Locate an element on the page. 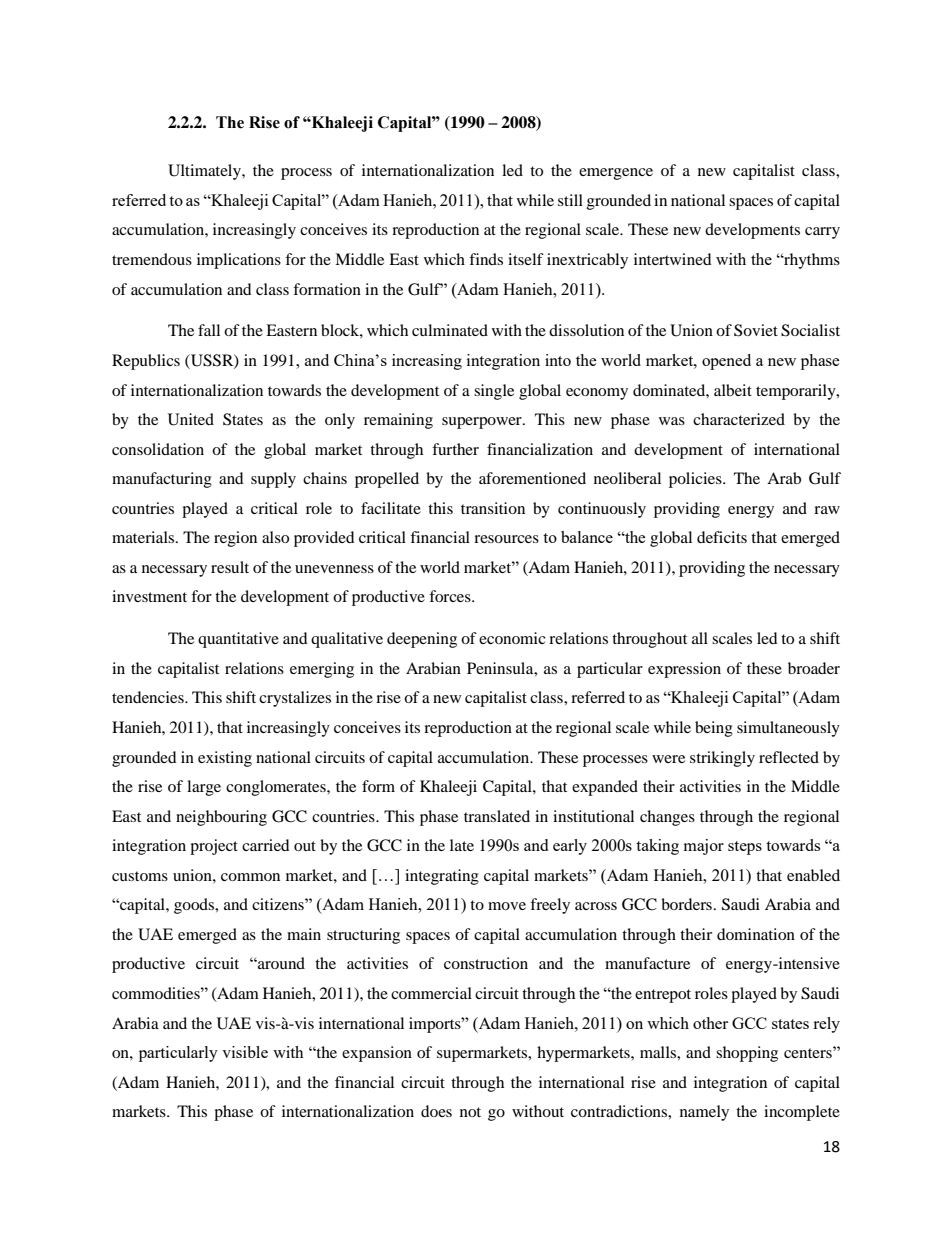 The height and width of the image is (1233, 952). project is located at coordinates (214, 847).
